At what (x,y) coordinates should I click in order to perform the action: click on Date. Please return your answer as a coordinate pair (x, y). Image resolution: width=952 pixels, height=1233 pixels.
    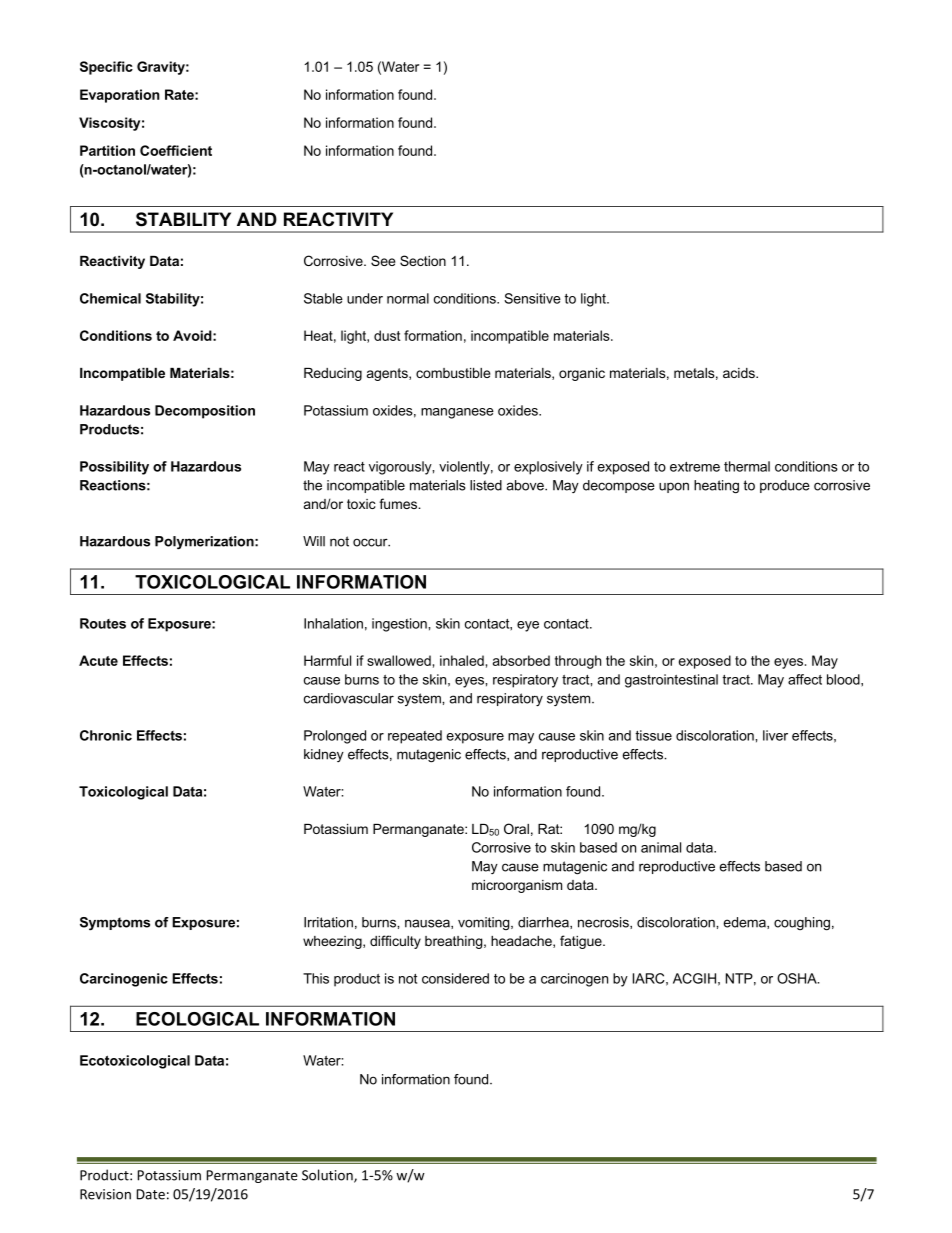
    Looking at the image, I should click on (151, 1194).
